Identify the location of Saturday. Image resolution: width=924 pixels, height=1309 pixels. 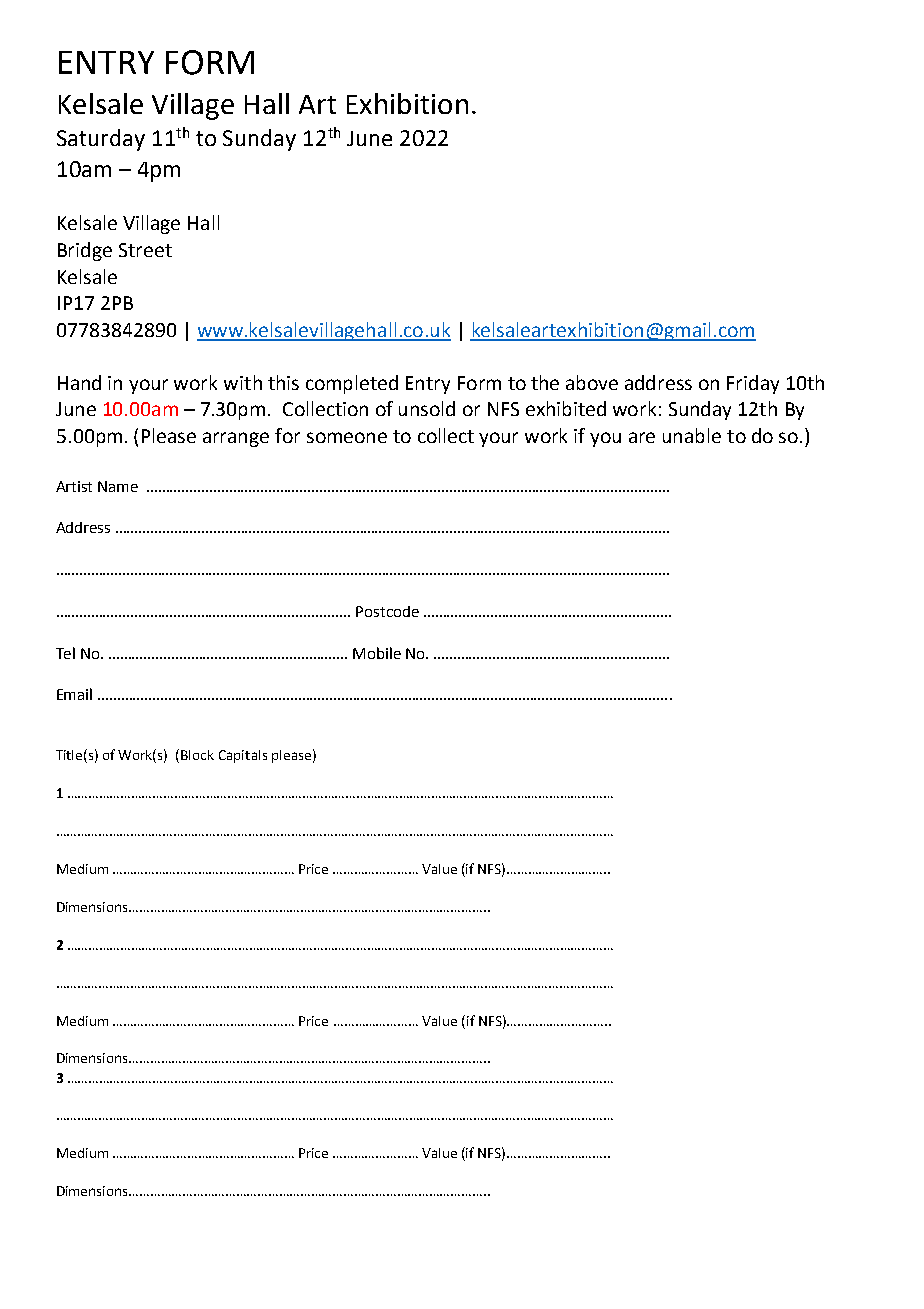
(101, 140).
